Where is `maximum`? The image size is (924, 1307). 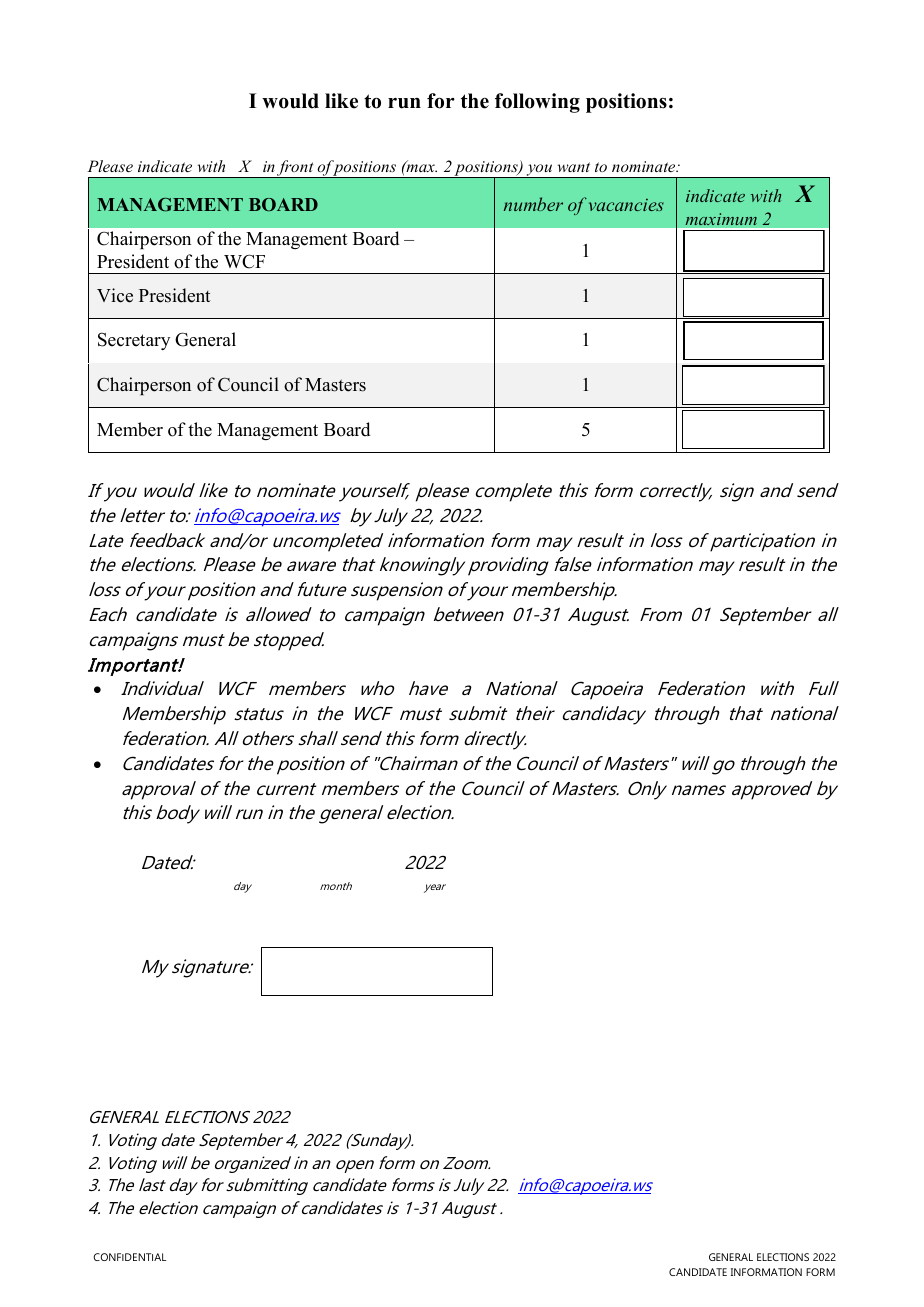 maximum is located at coordinates (721, 219).
